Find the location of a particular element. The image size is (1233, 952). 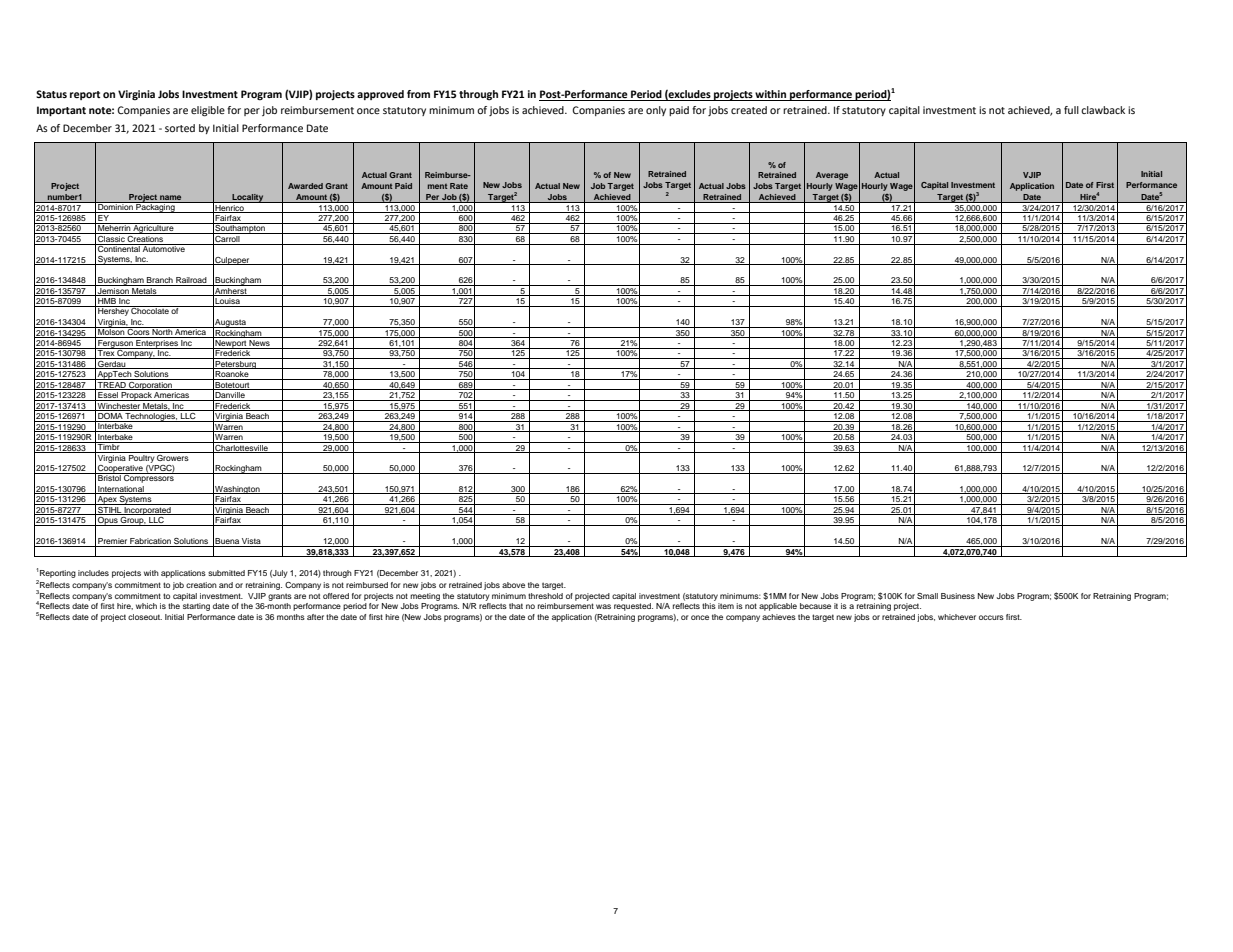

Vista is located at coordinates (251, 542).
